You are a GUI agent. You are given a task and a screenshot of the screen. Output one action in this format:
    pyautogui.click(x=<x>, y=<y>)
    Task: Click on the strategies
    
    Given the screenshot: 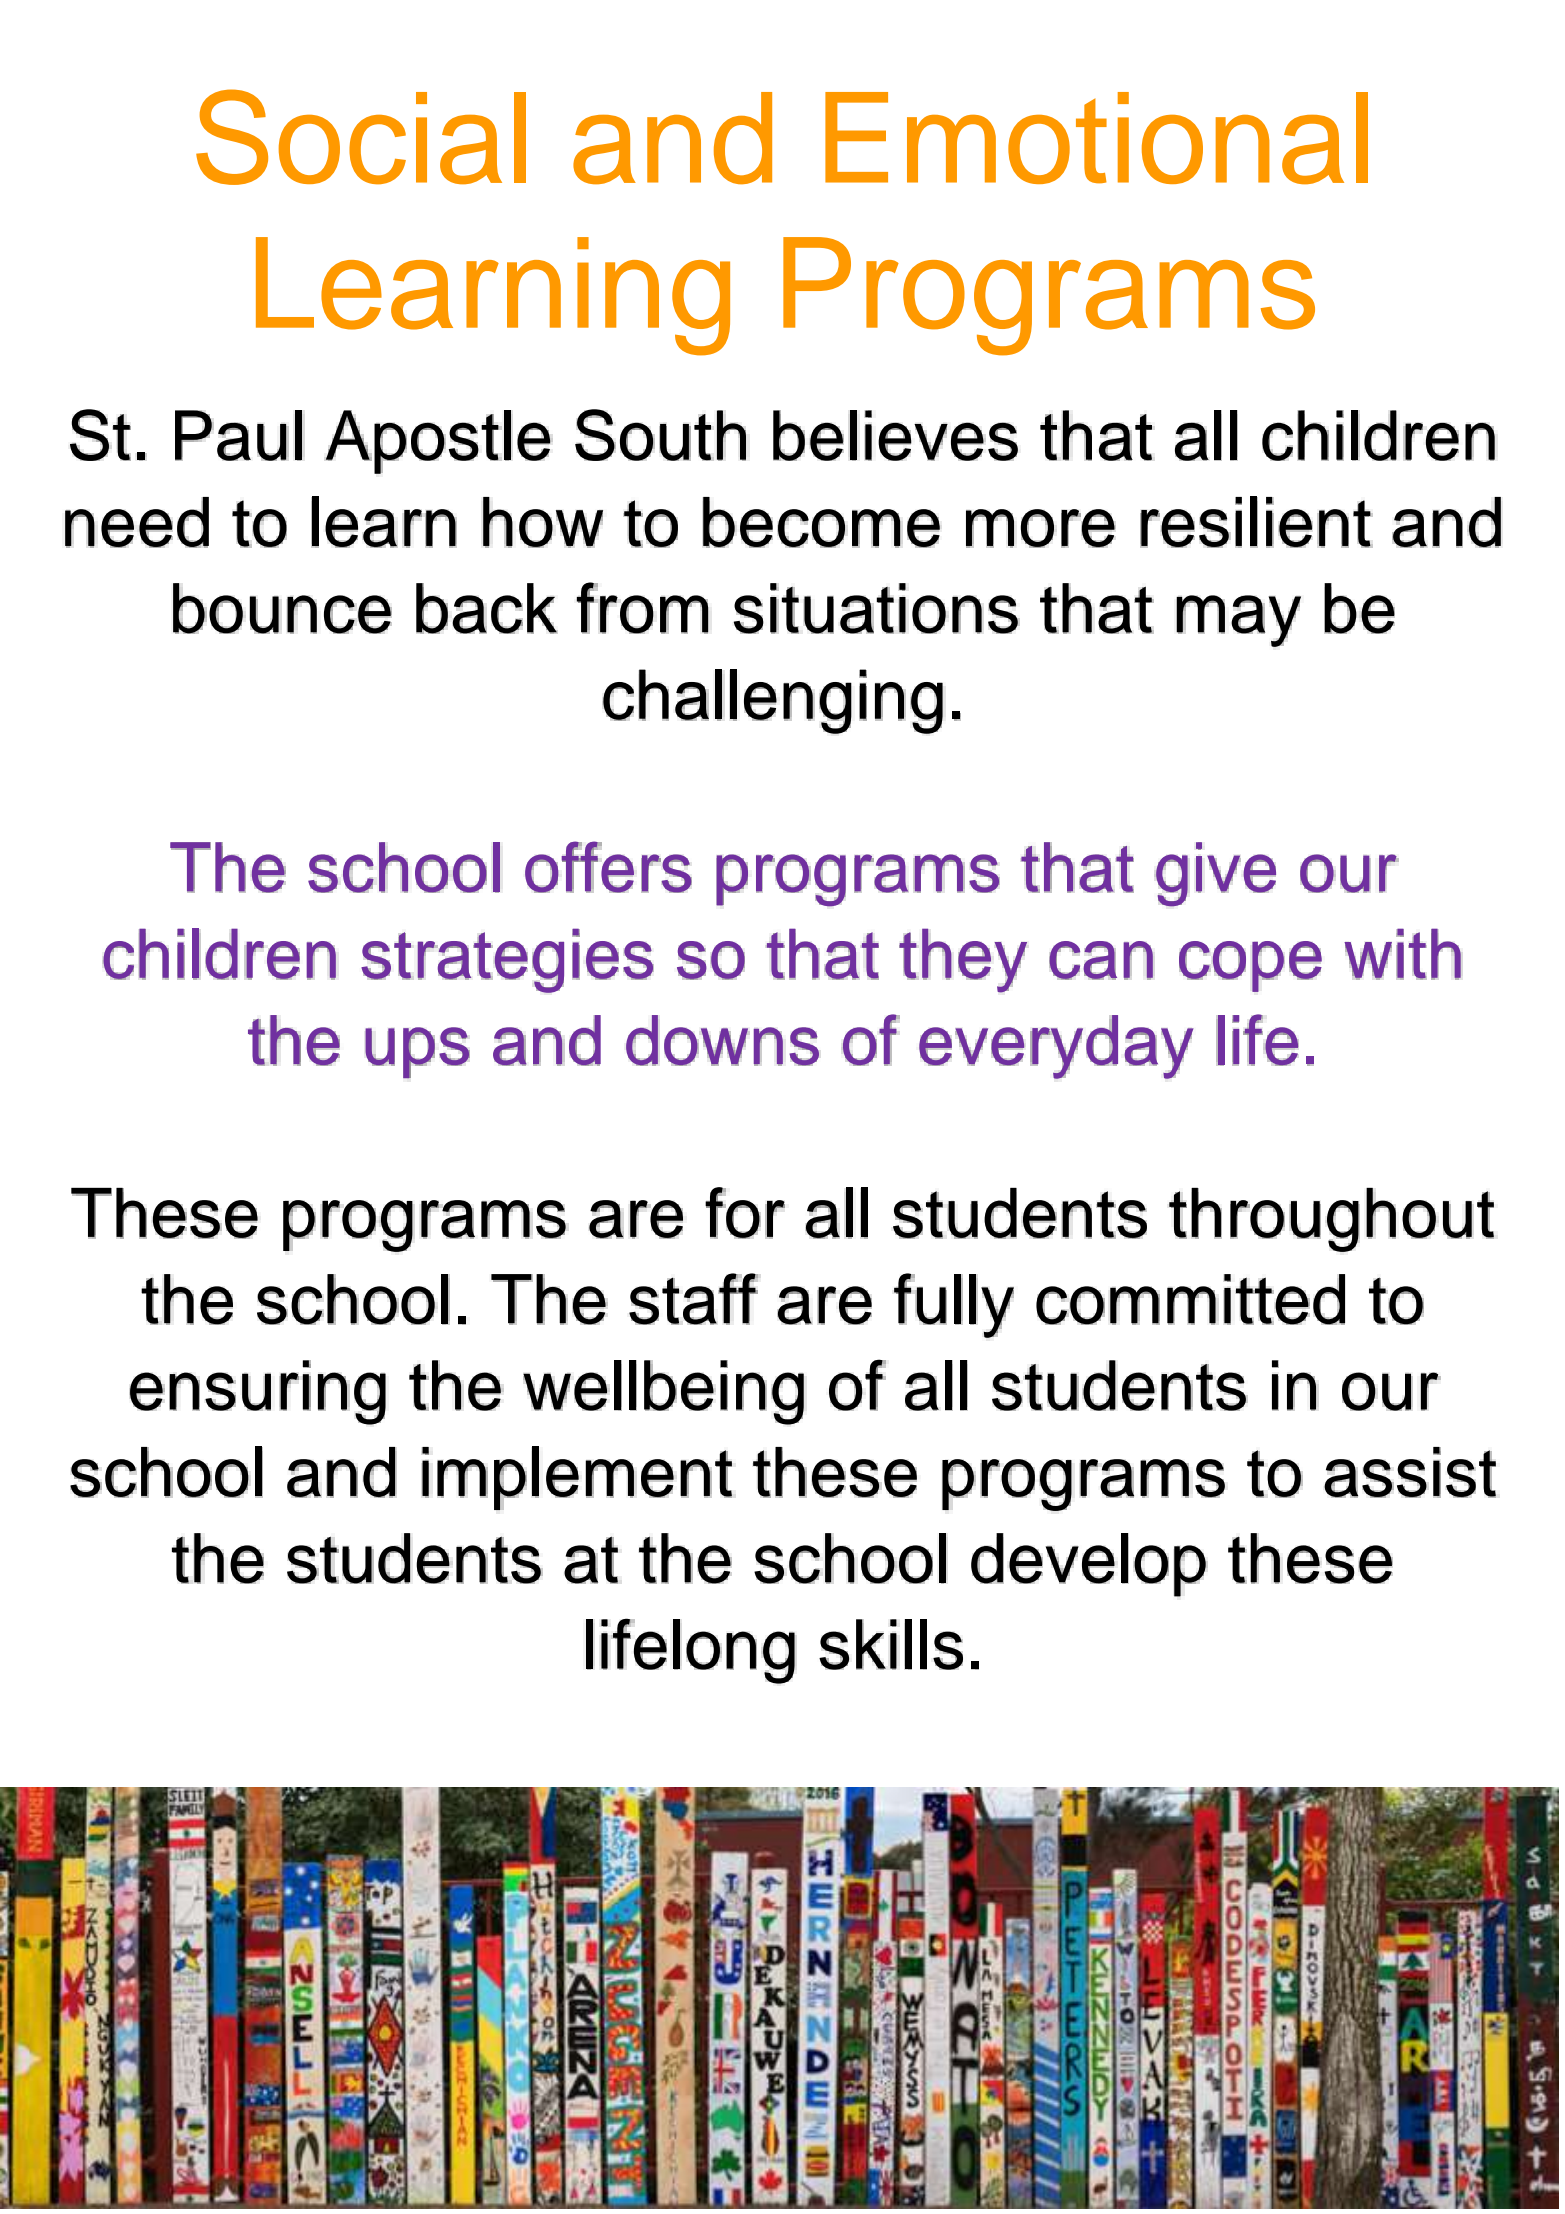 What is the action you would take?
    pyautogui.click(x=507, y=960)
